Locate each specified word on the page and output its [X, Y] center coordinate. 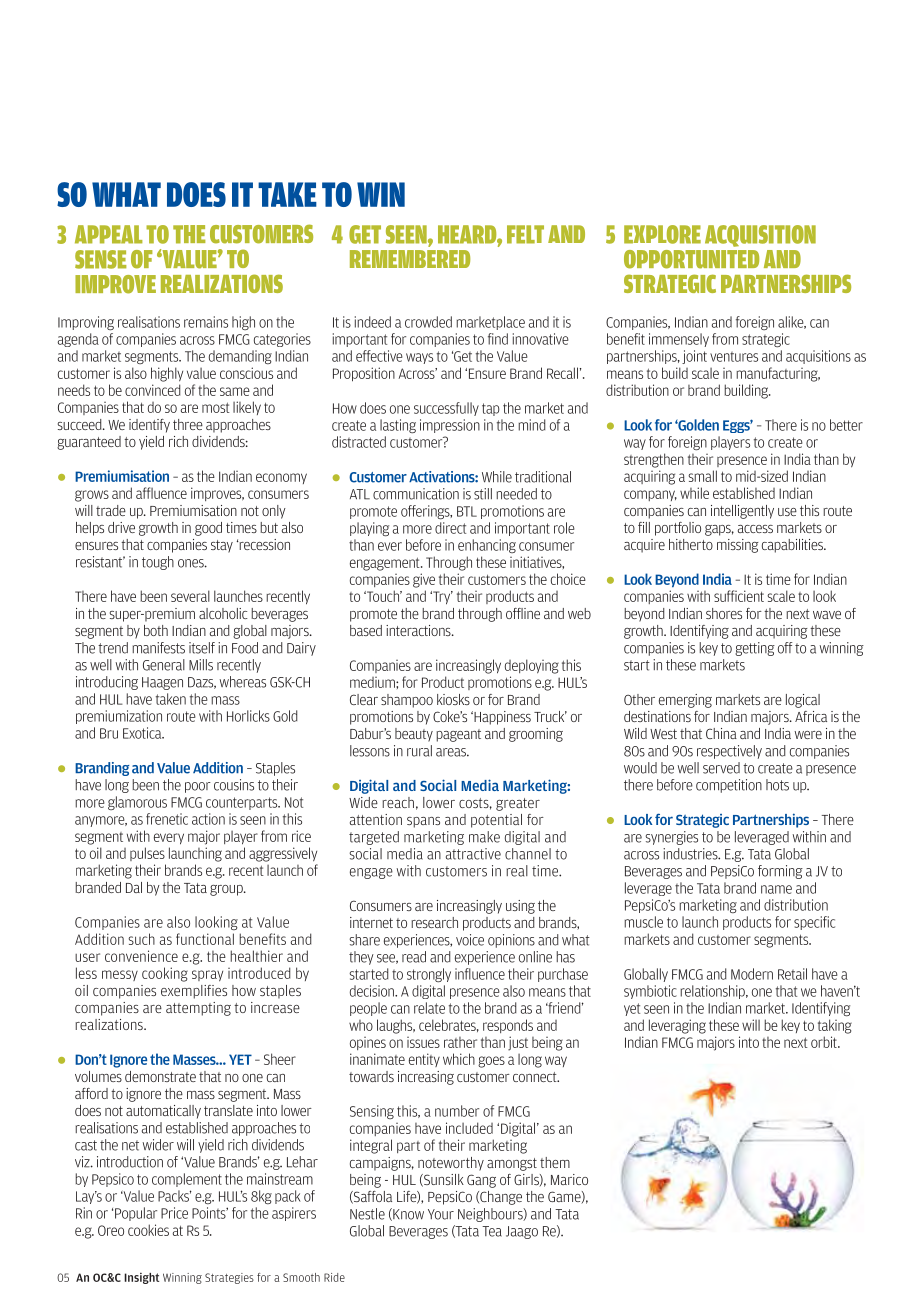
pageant [458, 735]
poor [198, 787]
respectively [729, 752]
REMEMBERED [410, 259]
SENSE [100, 259]
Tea [492, 1231]
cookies [148, 1230]
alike [792, 322]
